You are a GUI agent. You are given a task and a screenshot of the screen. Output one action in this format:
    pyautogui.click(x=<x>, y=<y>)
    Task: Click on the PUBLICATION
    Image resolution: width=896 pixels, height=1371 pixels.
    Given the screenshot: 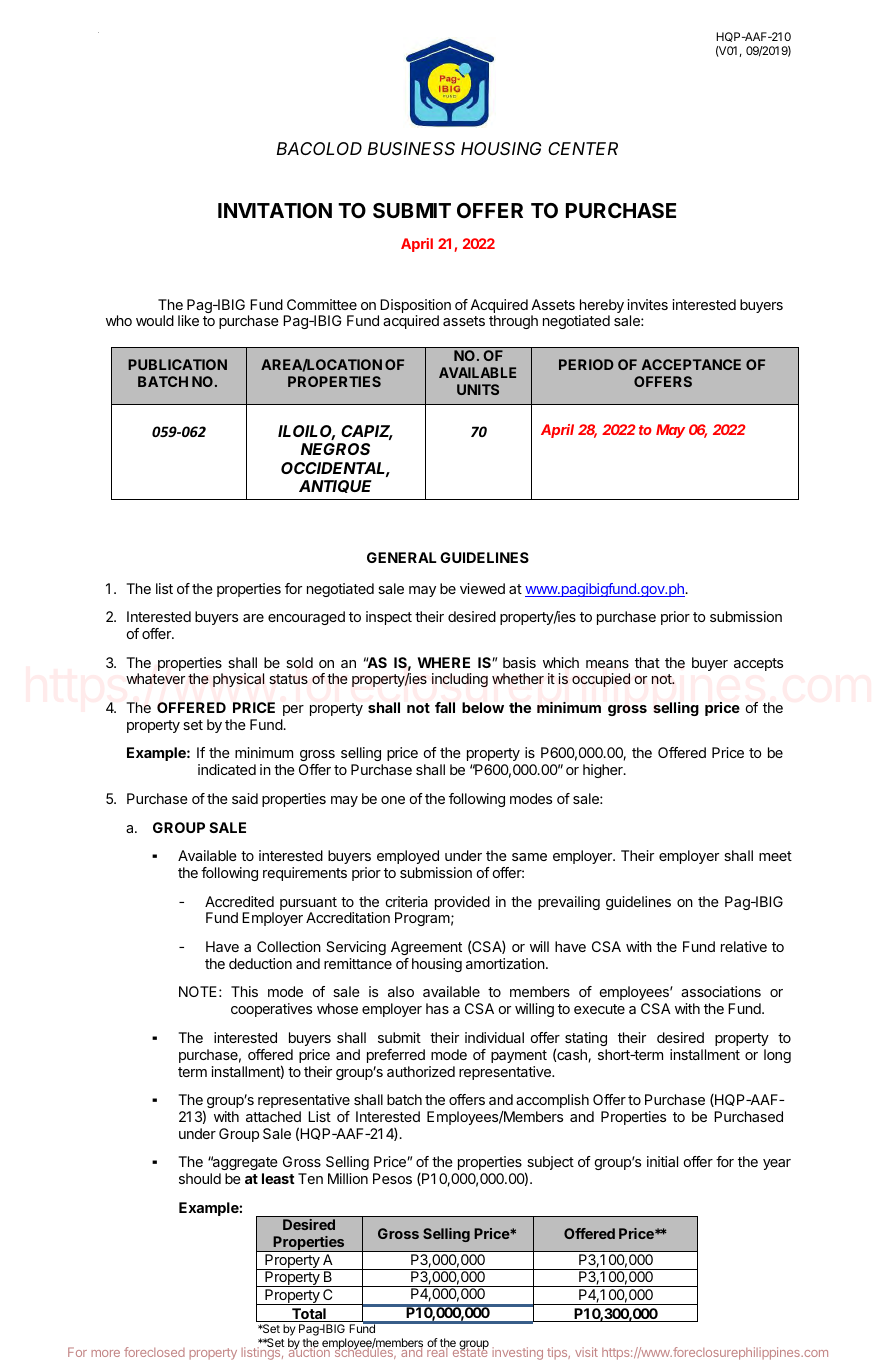 What is the action you would take?
    pyautogui.click(x=177, y=364)
